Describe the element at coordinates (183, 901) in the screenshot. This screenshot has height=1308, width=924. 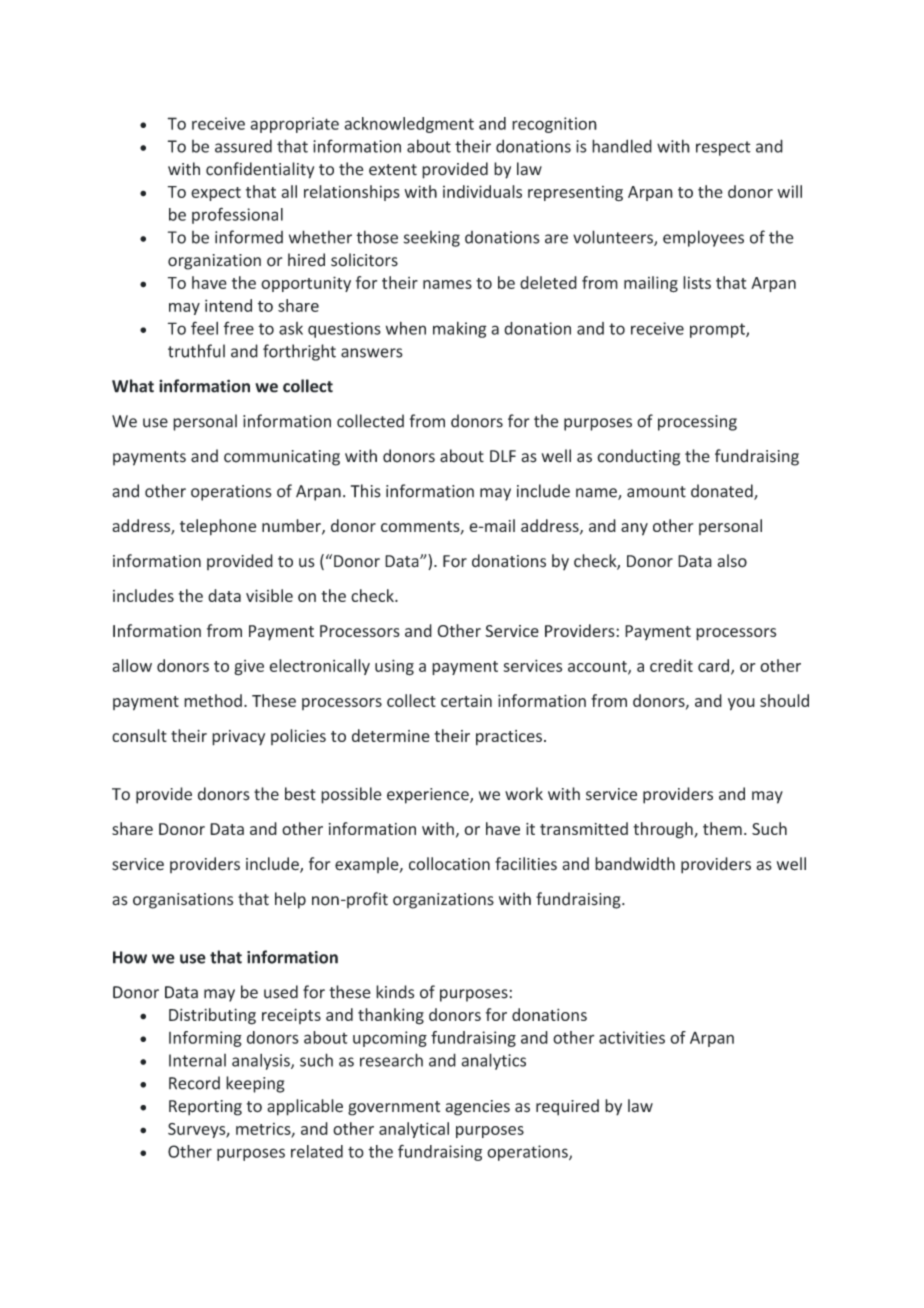
I see `organisations` at that location.
